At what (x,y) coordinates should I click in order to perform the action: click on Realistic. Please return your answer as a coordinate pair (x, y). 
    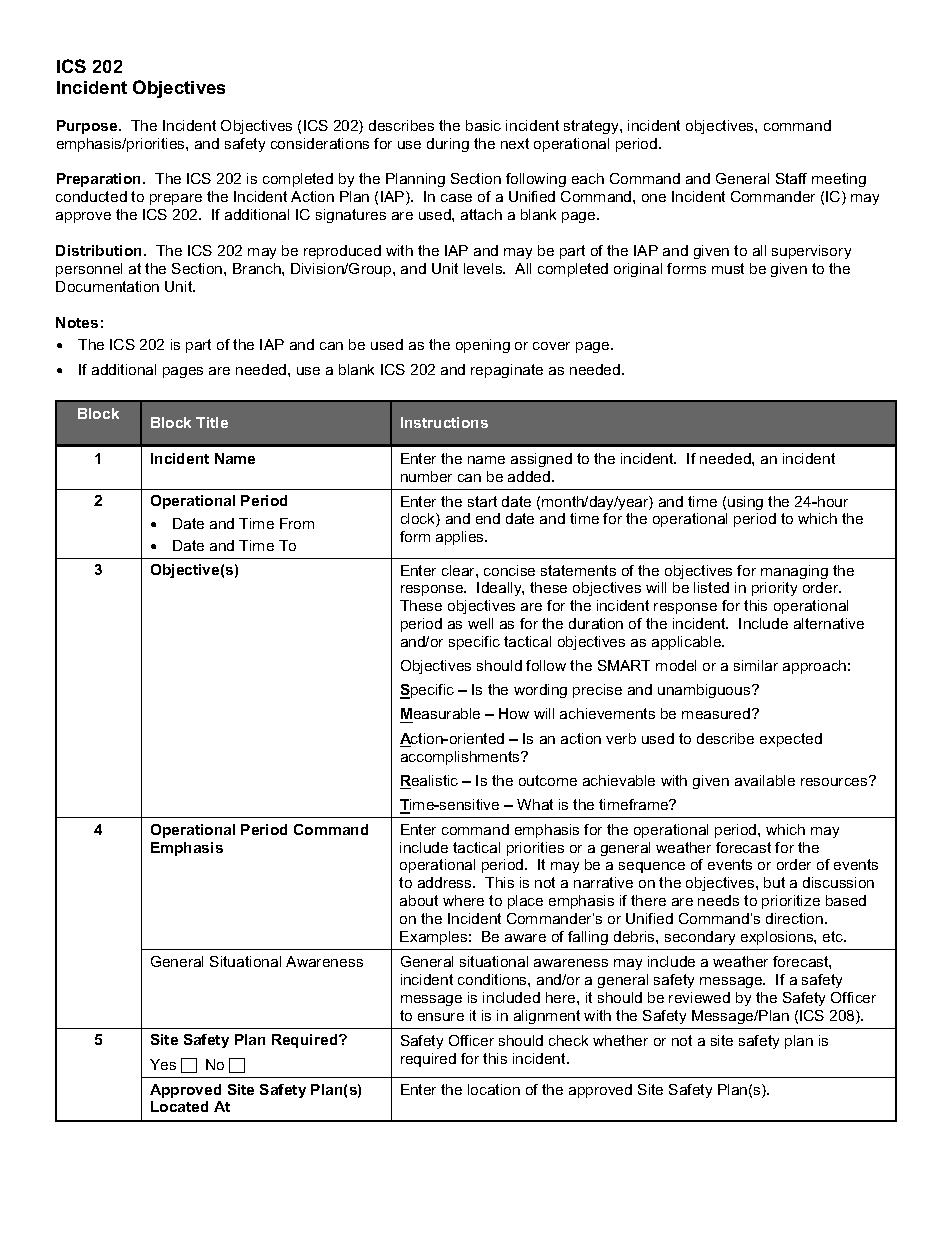
    Looking at the image, I should click on (429, 782).
